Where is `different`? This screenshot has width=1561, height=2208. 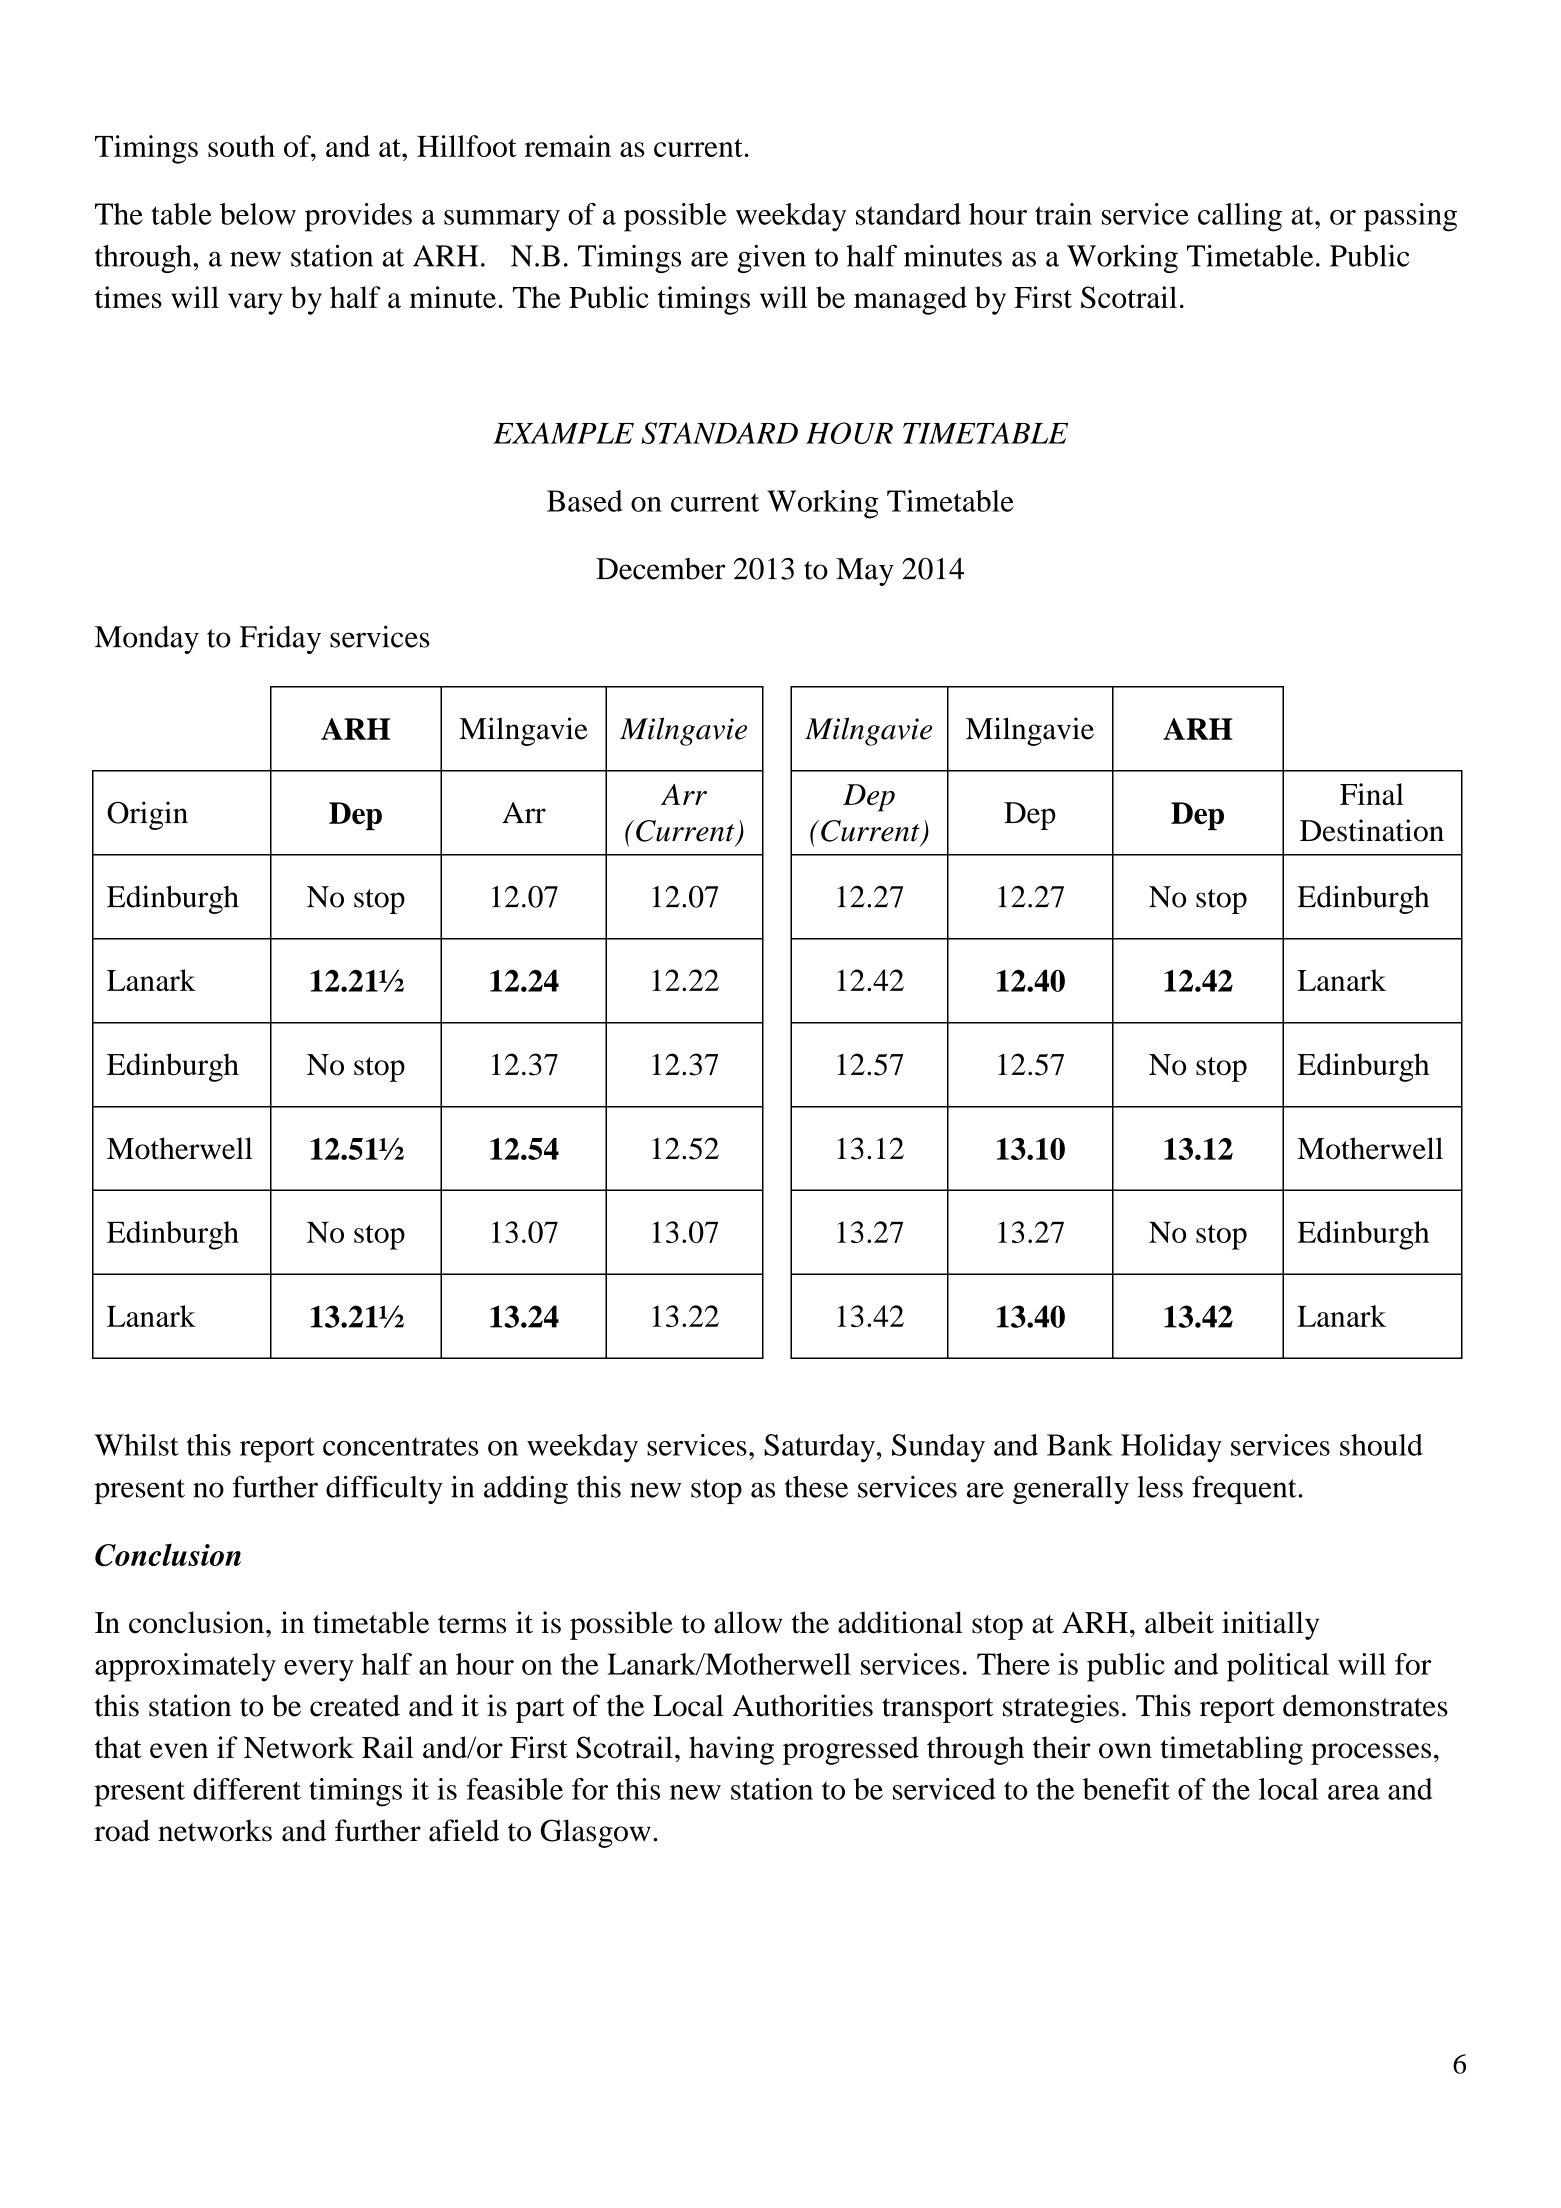
different is located at coordinates (247, 1789).
